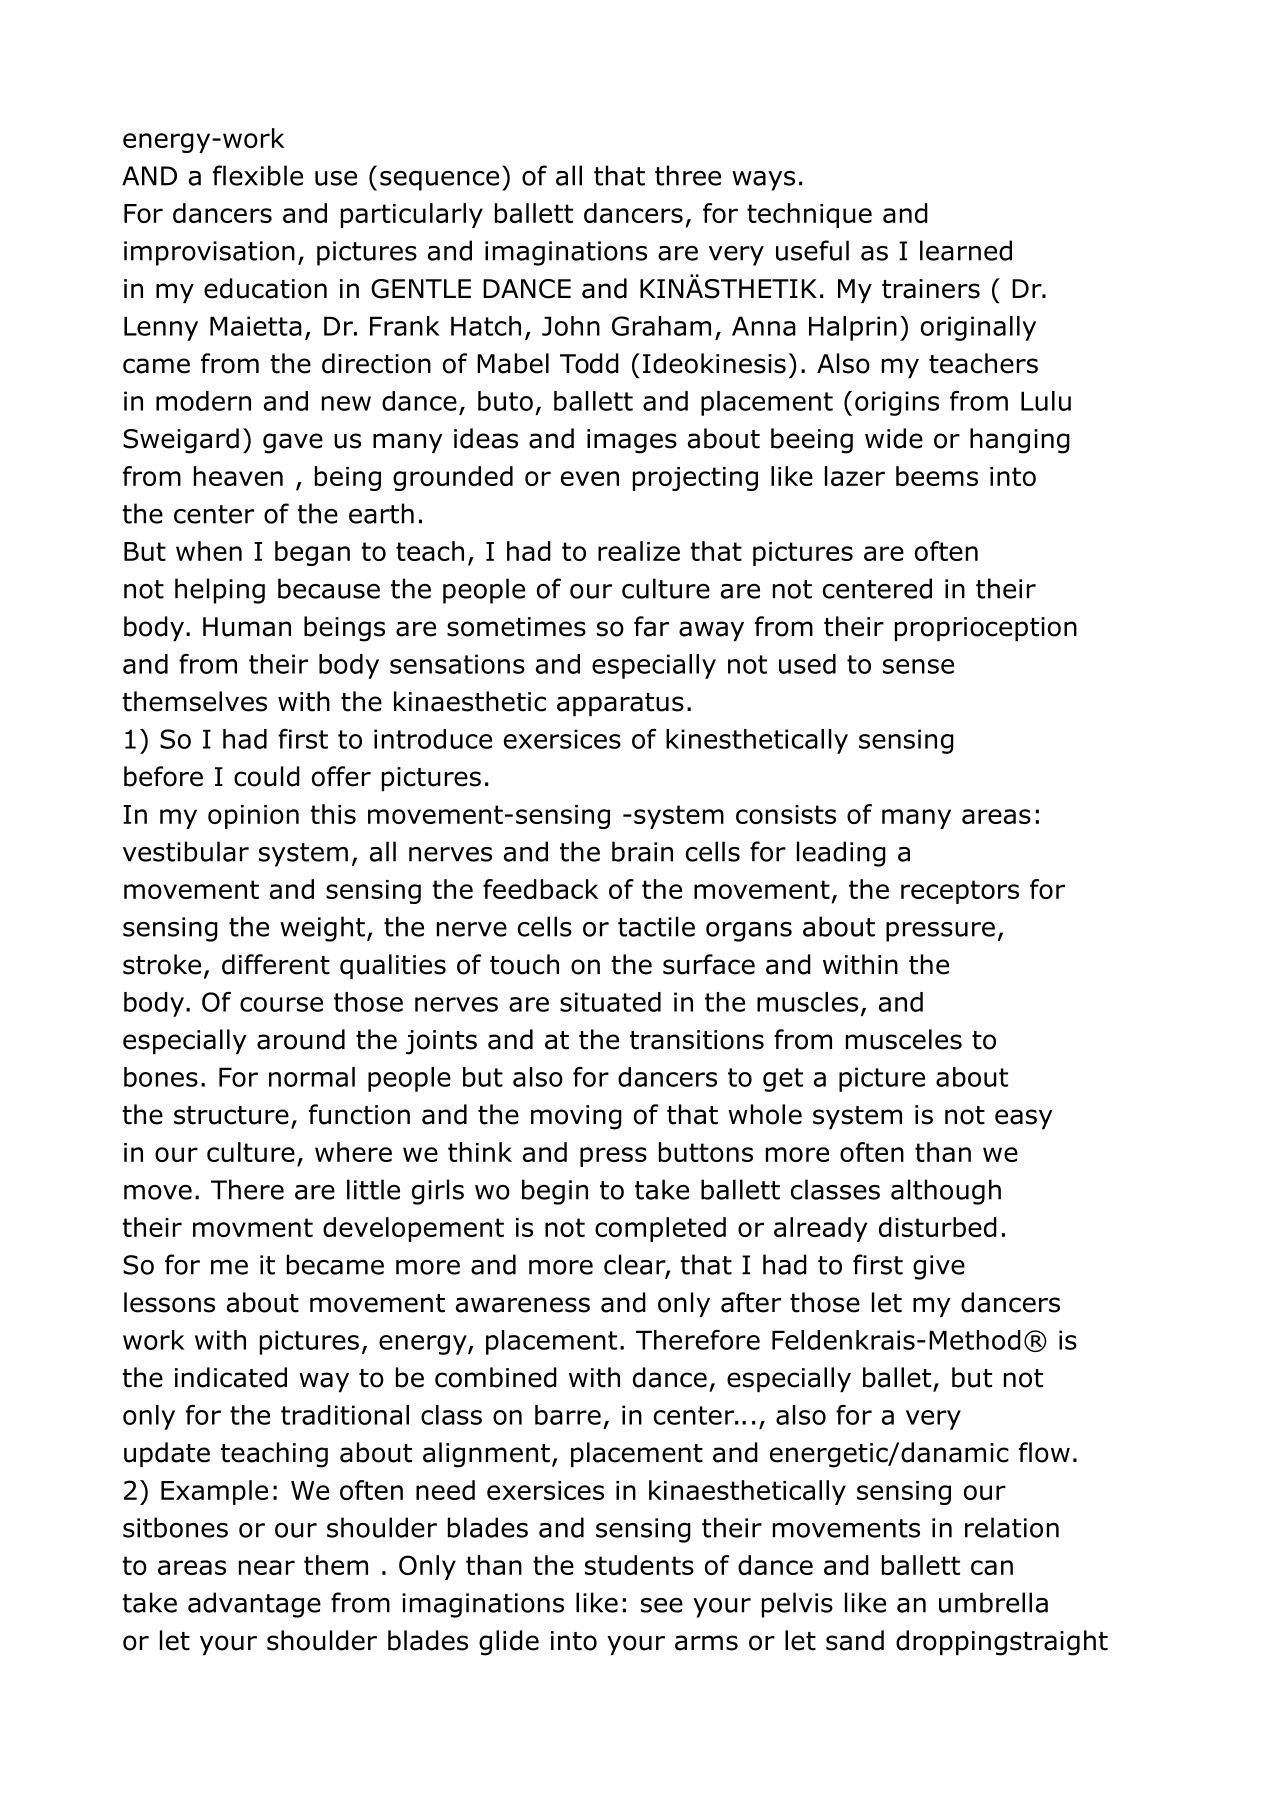 The height and width of the page is (1807, 1277). Describe the element at coordinates (258, 175) in the page. I see `flexible` at that location.
